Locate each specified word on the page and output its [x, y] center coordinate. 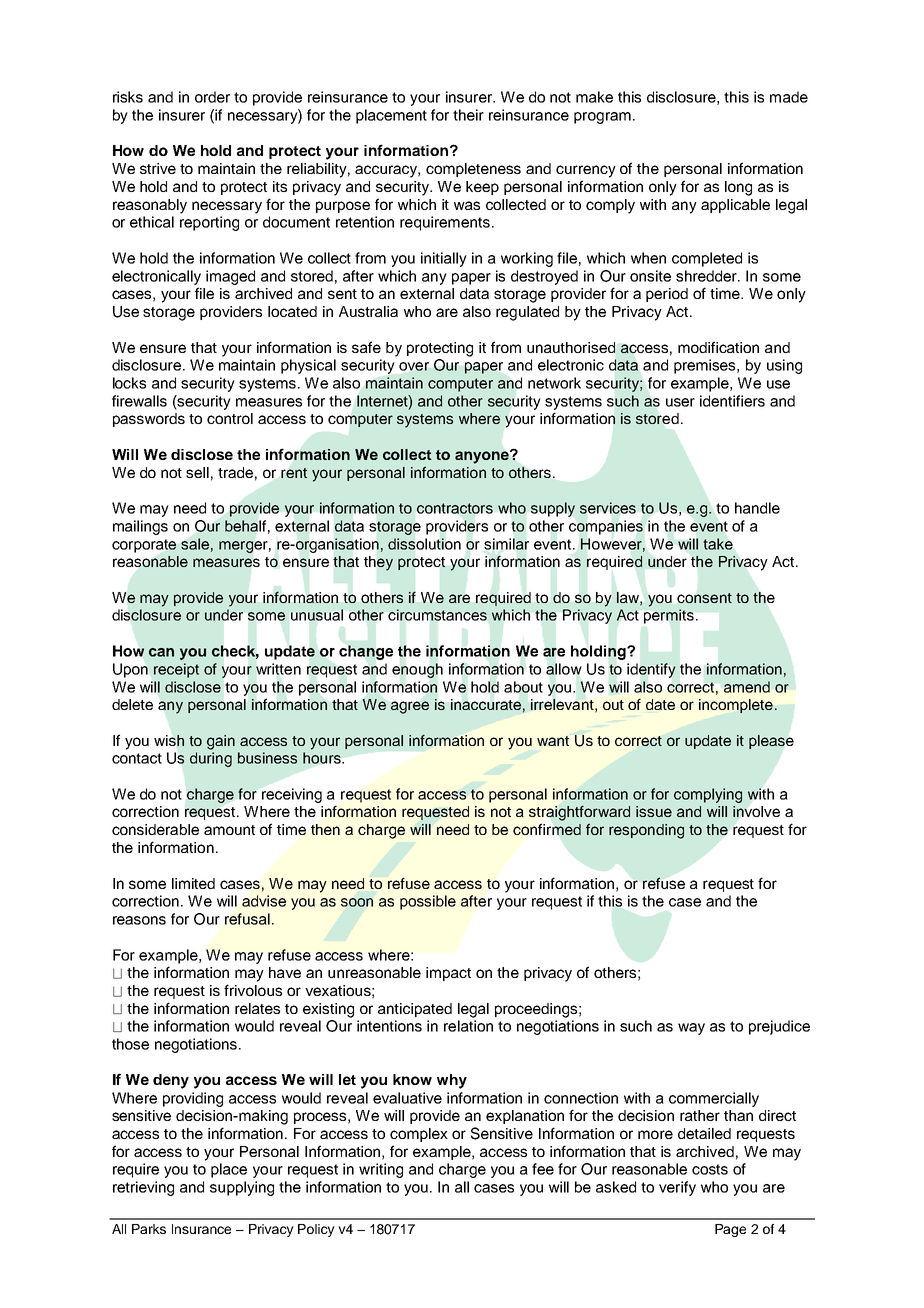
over [414, 366]
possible [428, 902]
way [691, 1029]
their [468, 115]
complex [419, 1135]
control [230, 418]
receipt [176, 670]
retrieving [143, 1188]
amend [747, 687]
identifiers [732, 401]
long [738, 188]
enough [417, 671]
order [212, 97]
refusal [247, 919]
